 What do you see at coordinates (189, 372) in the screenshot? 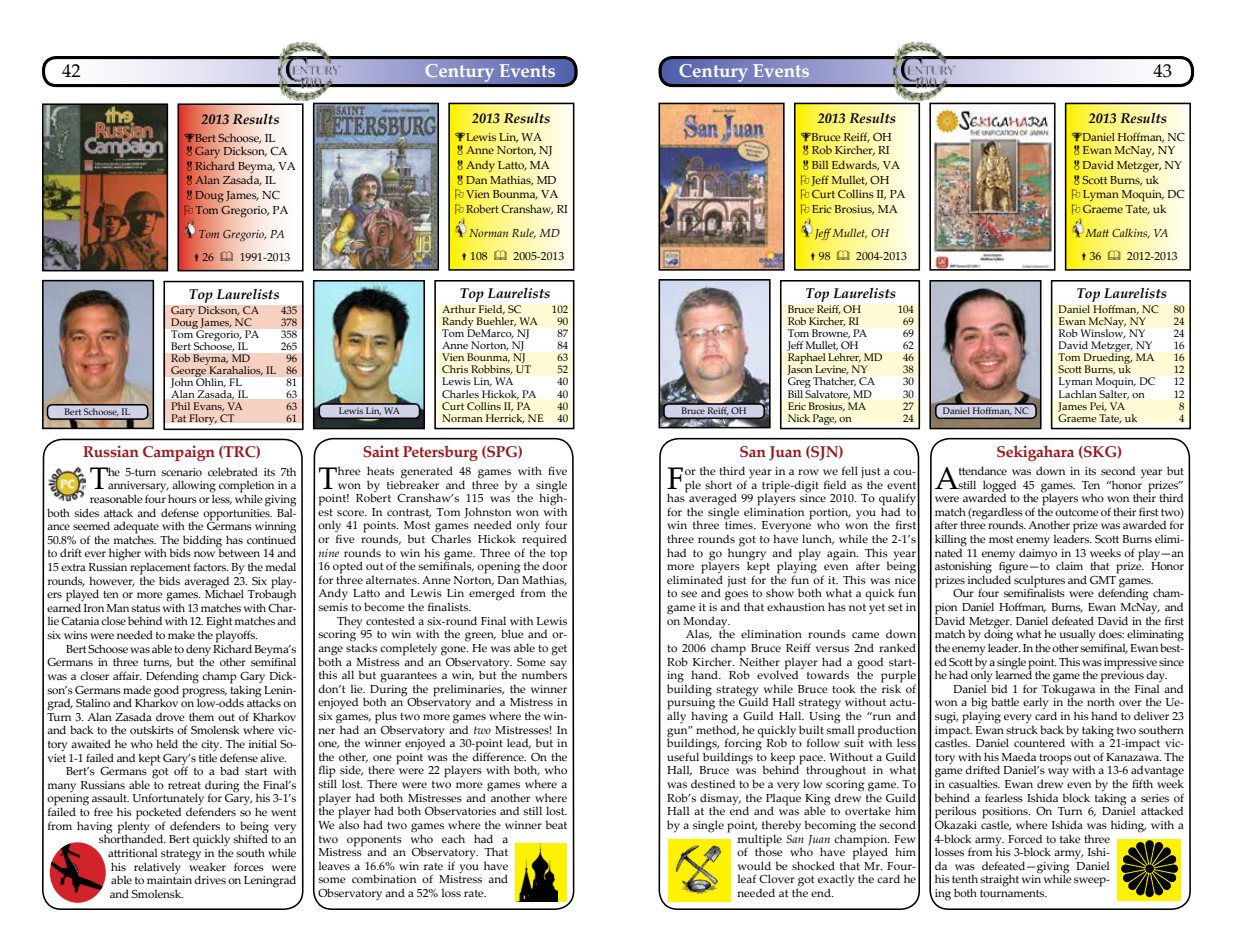
I see `George` at bounding box center [189, 372].
